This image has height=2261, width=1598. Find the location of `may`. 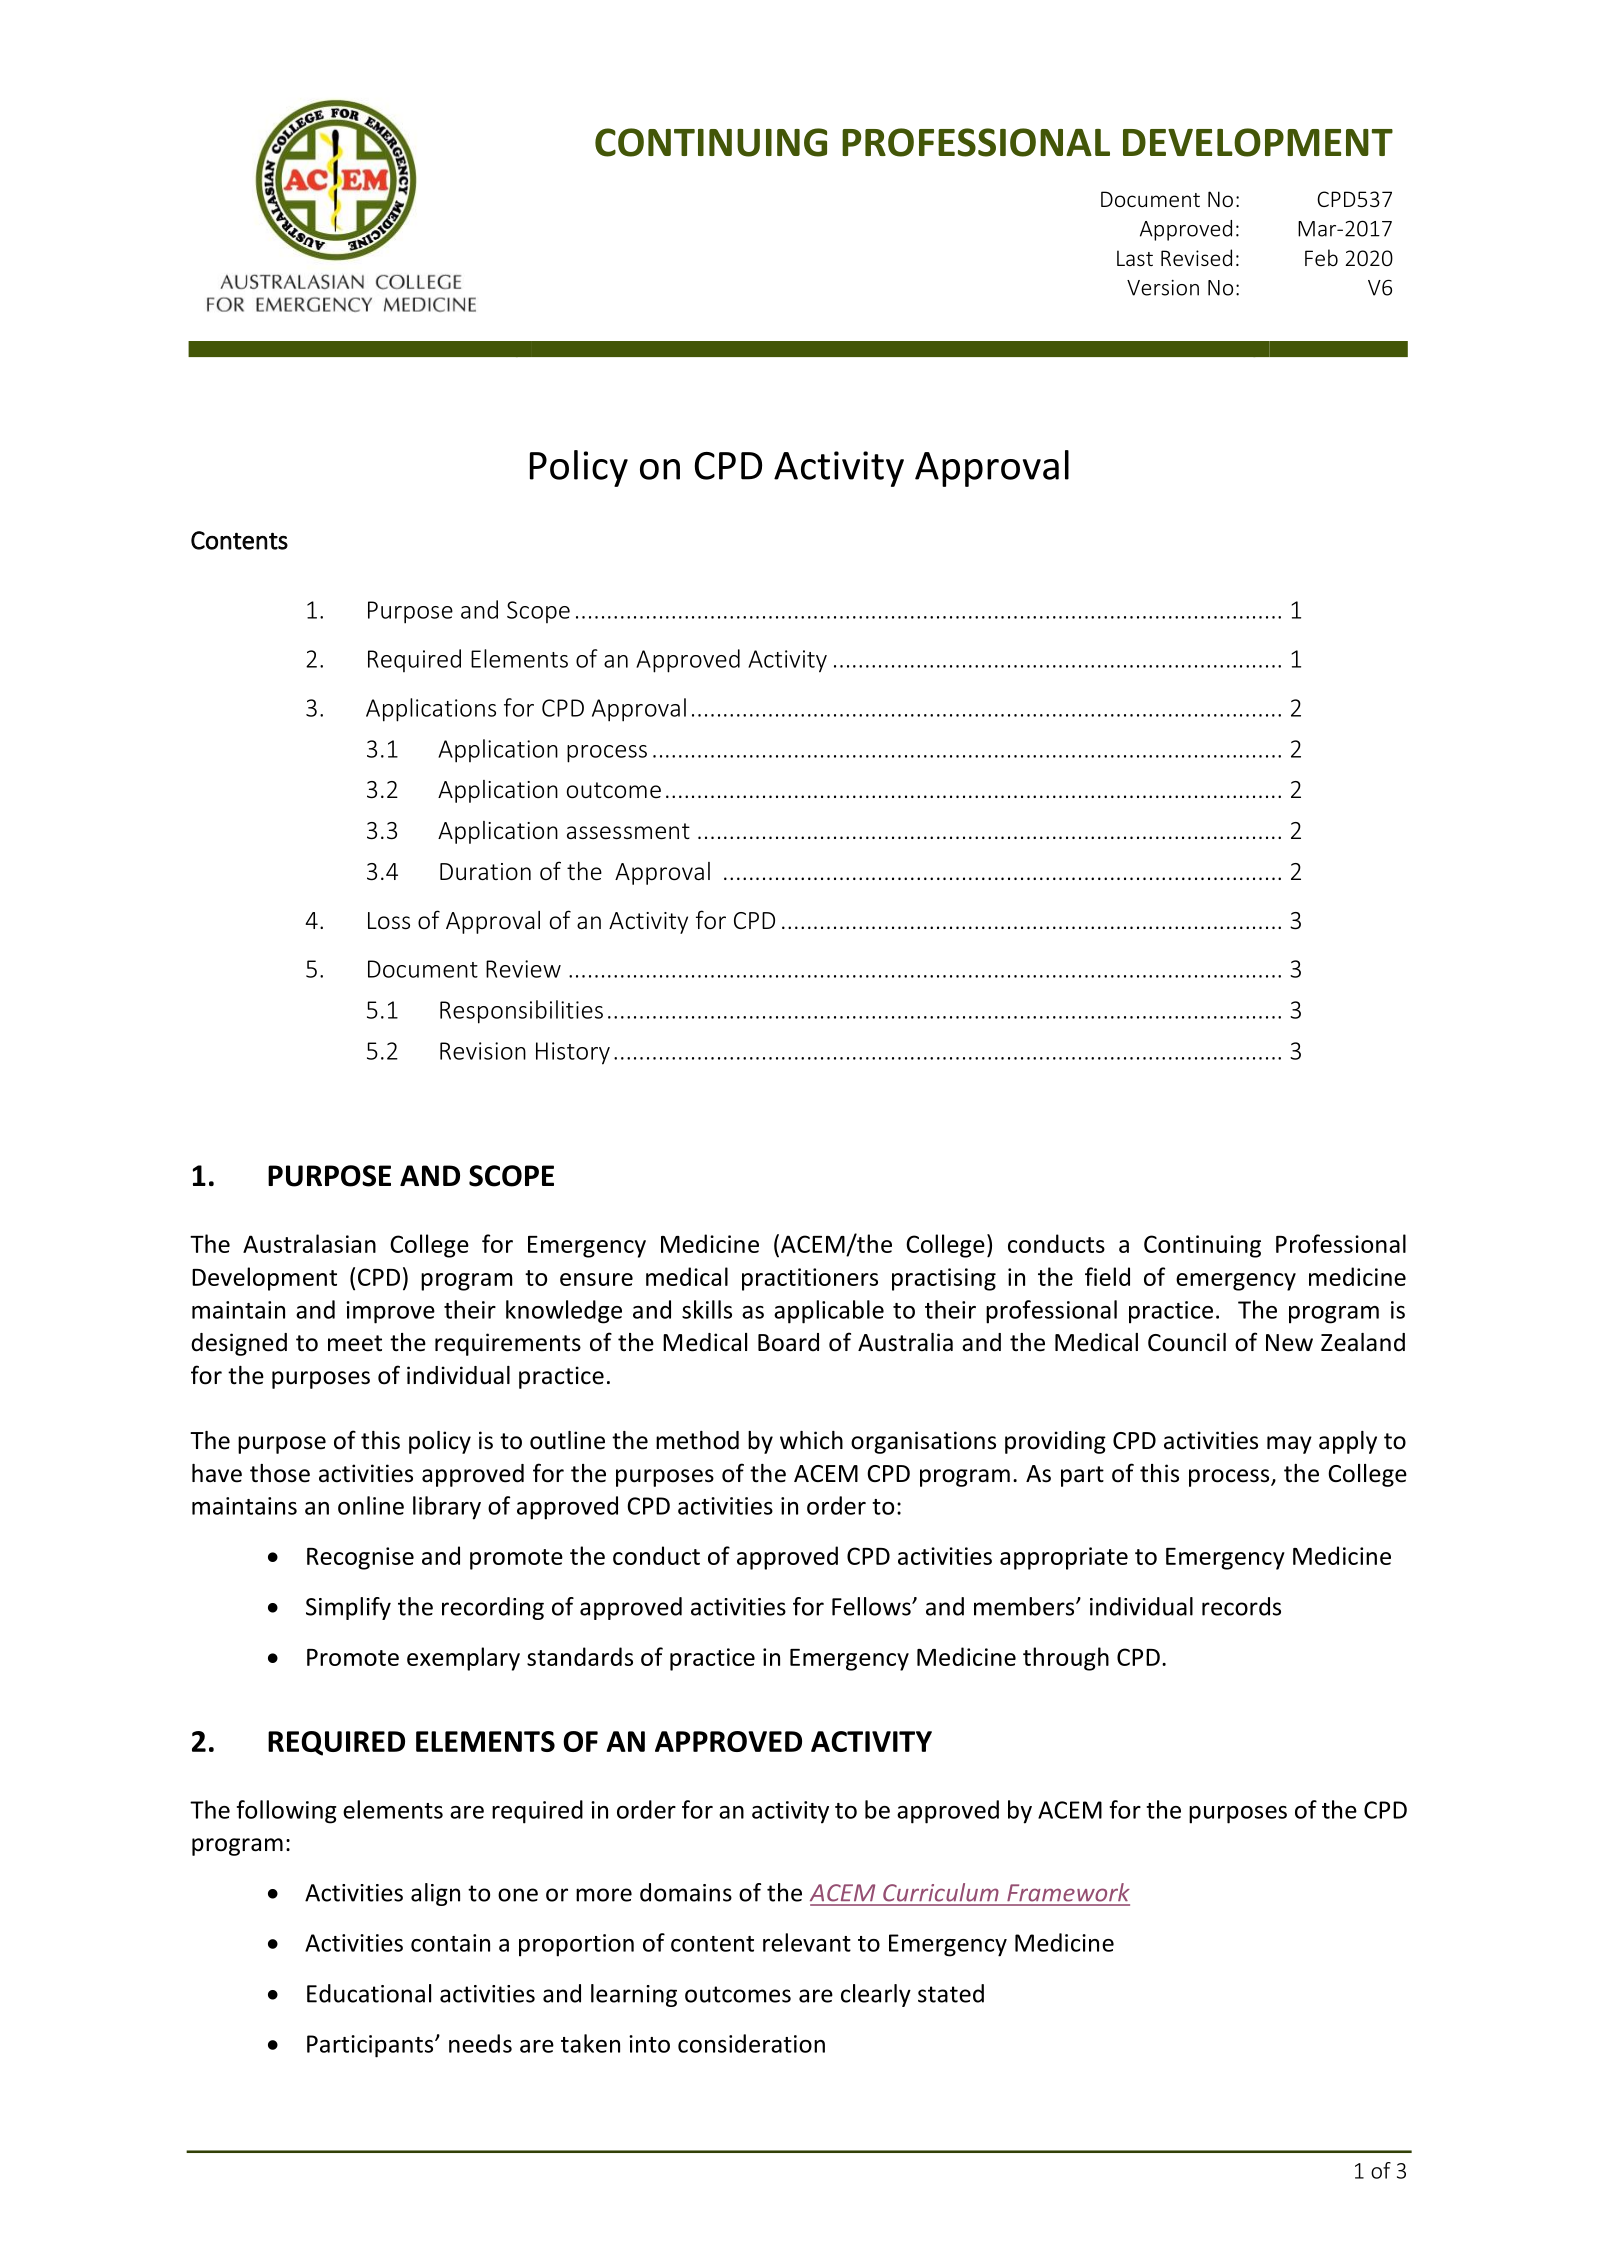

may is located at coordinates (1289, 1445).
